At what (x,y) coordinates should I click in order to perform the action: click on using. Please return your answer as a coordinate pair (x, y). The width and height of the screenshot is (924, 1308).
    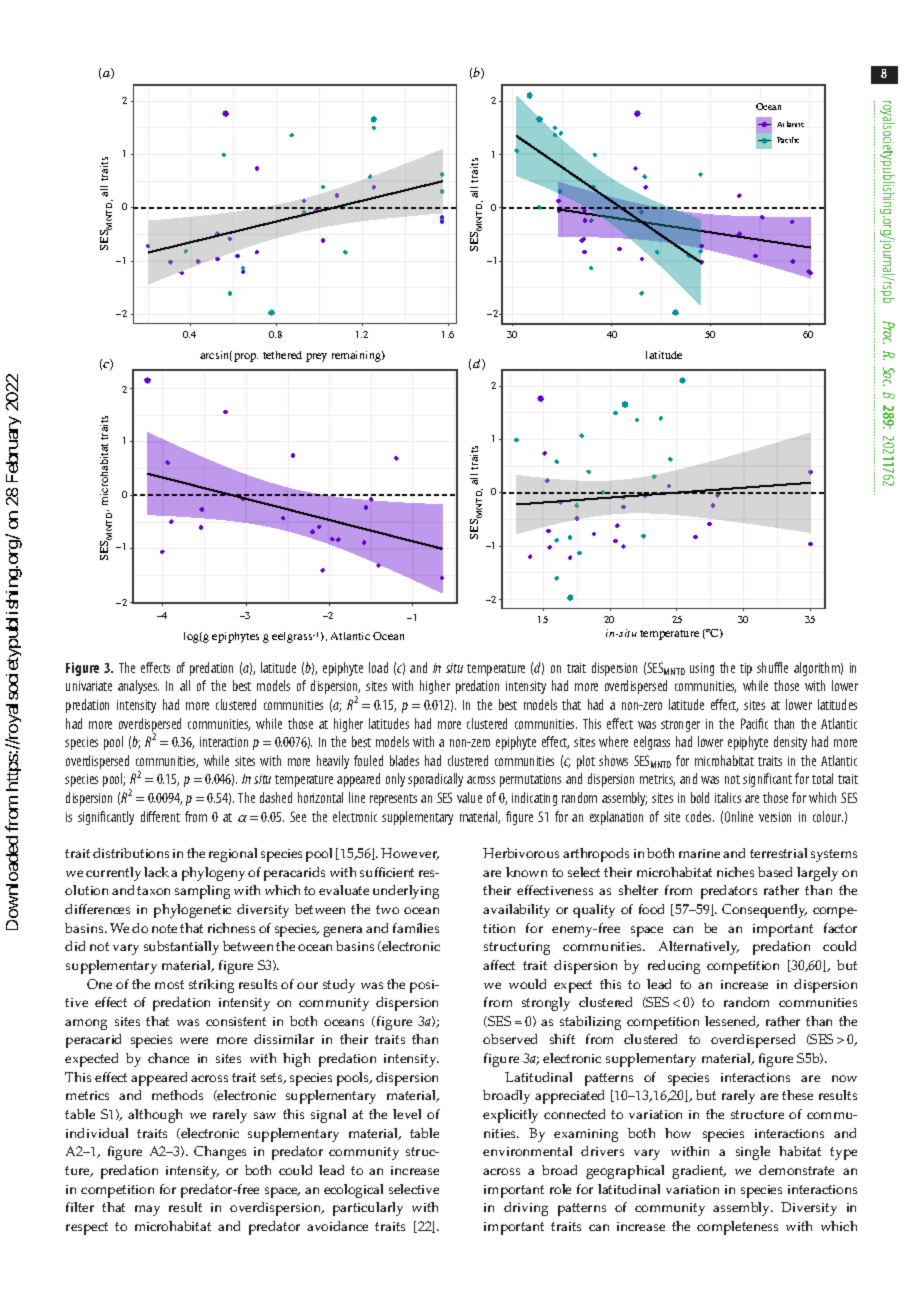
    Looking at the image, I should click on (702, 669).
